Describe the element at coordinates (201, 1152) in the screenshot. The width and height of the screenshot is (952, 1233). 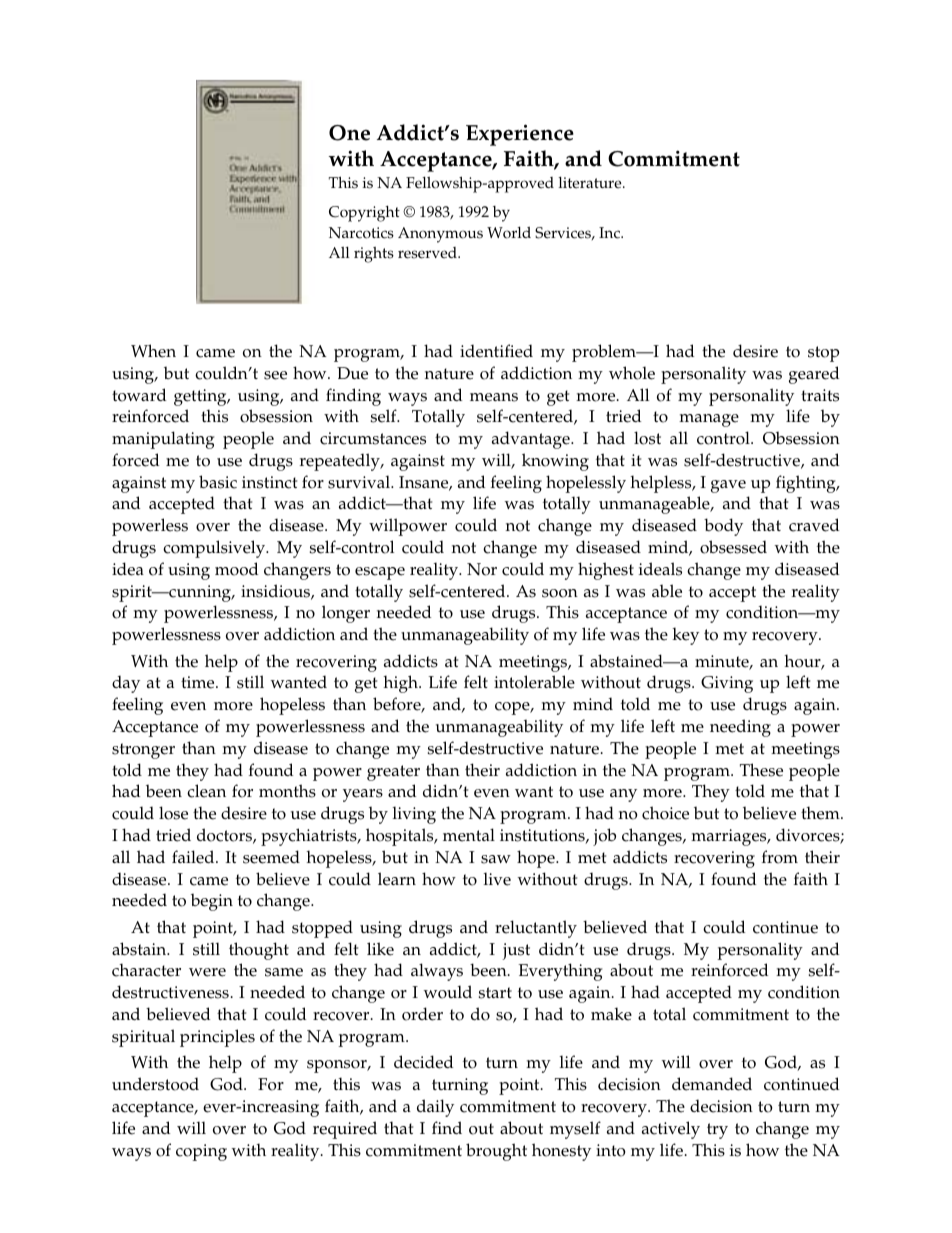
I see `coping` at that location.
